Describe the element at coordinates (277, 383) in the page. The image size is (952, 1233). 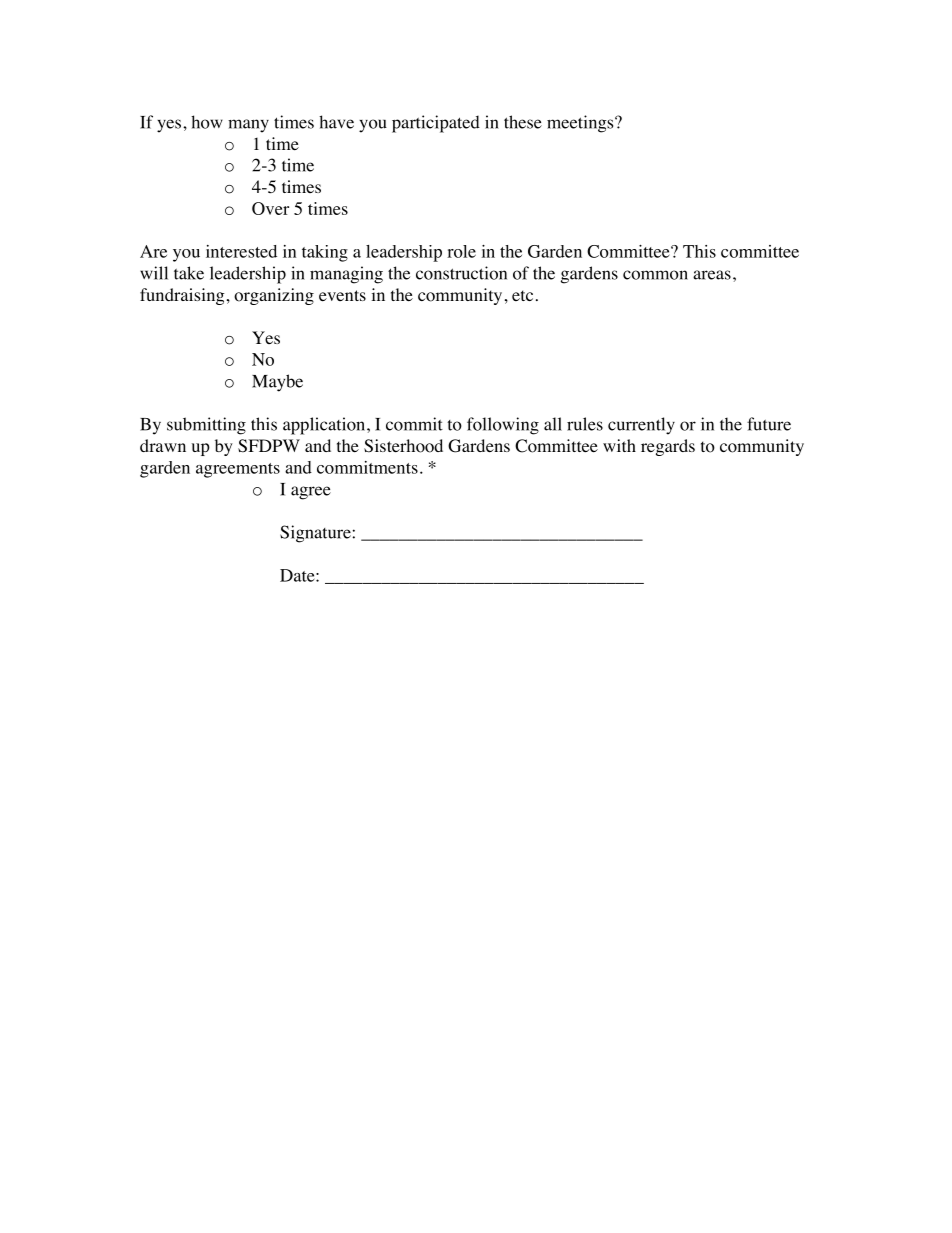
I see `Maybe` at that location.
